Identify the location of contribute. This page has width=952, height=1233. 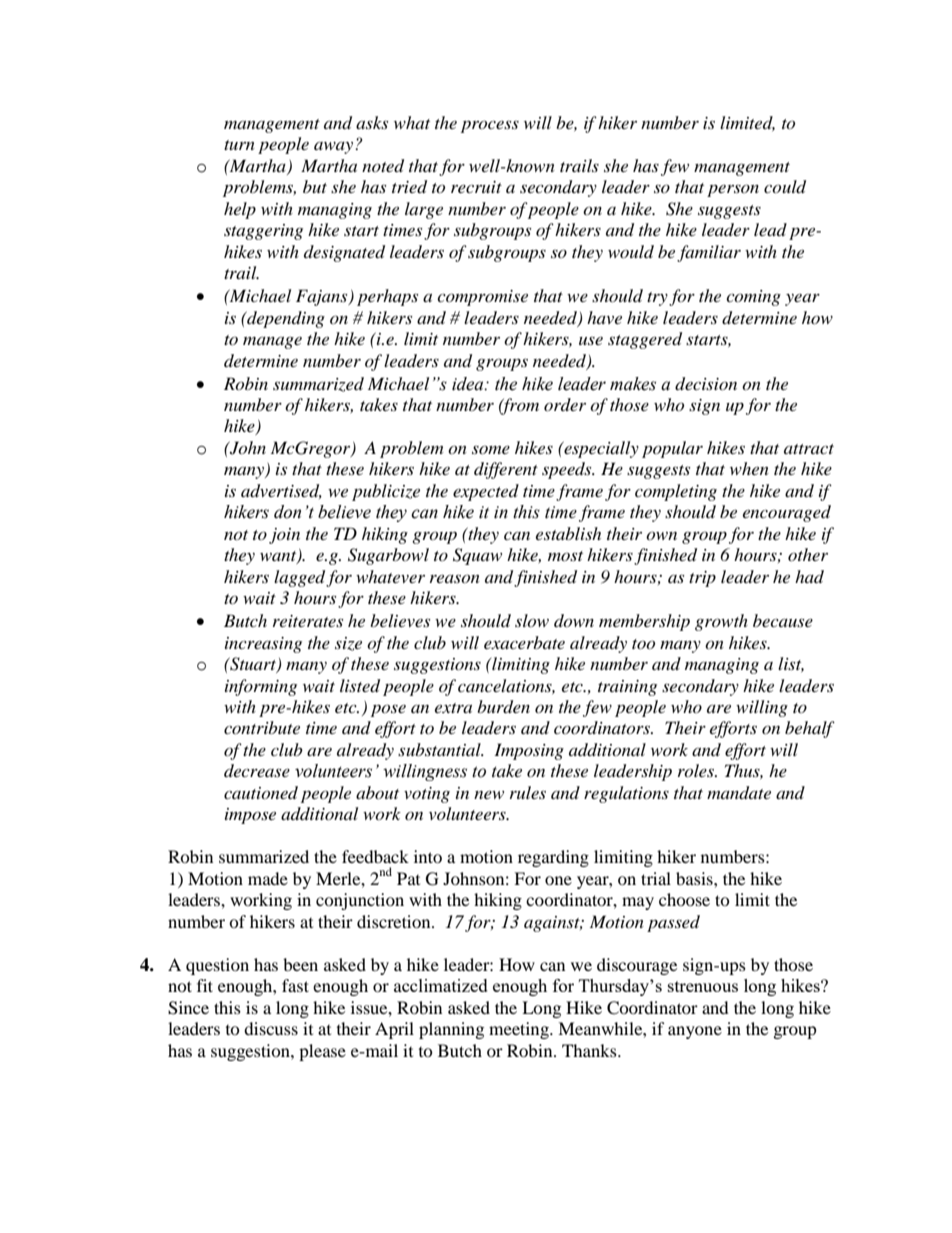
(262, 727).
